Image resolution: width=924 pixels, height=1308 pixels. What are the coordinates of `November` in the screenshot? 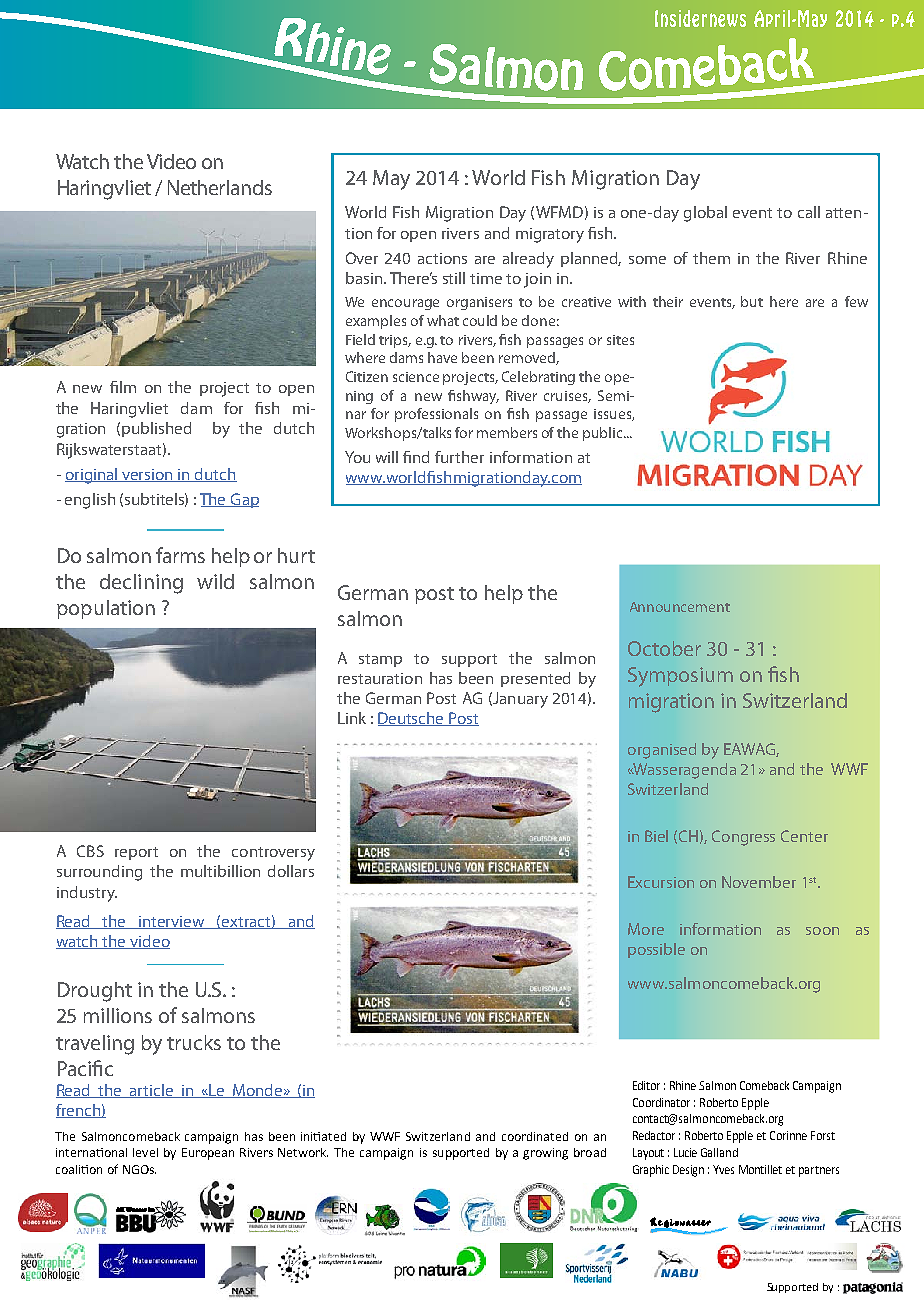 It's located at (759, 882).
